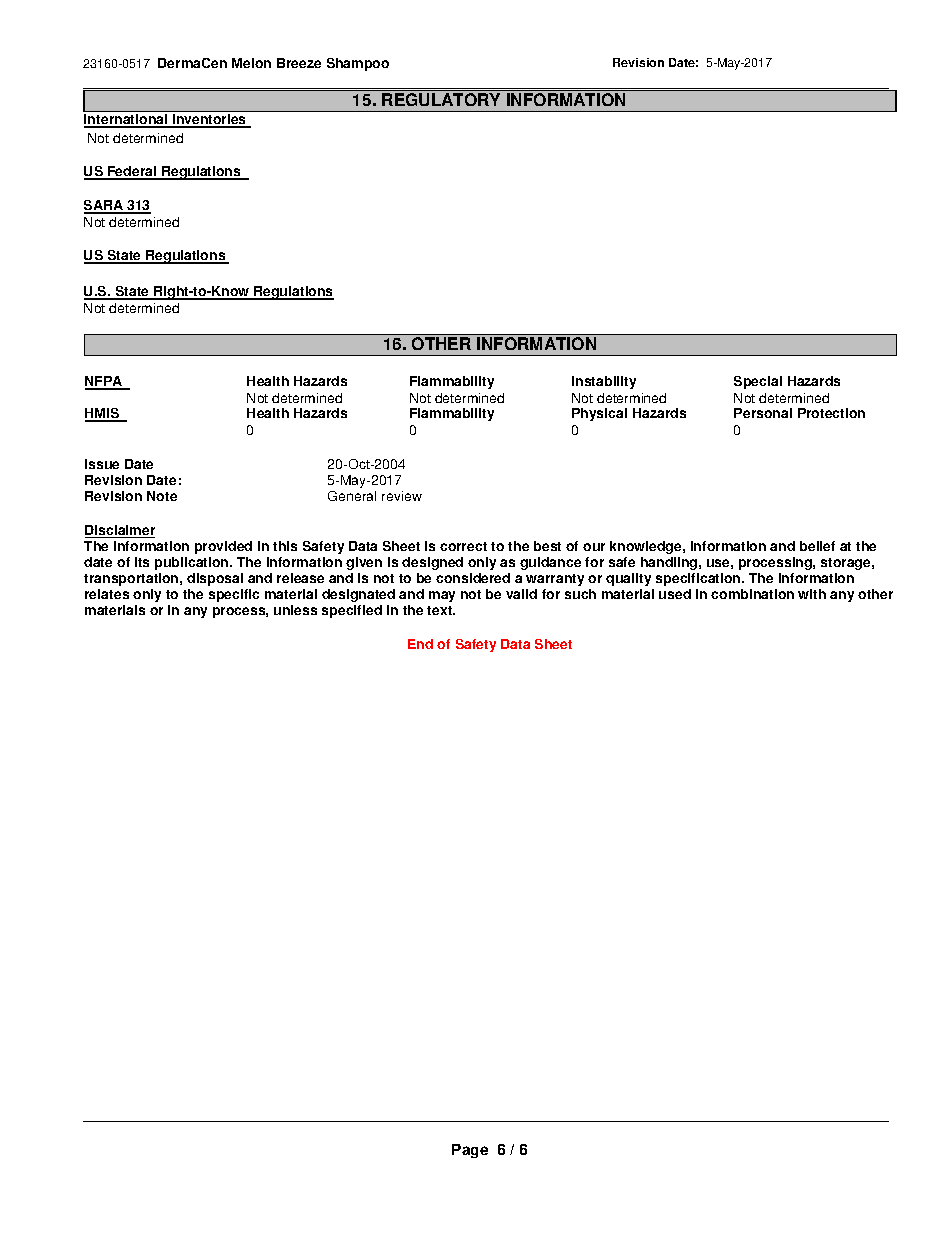 The height and width of the document is (1233, 952). Describe the element at coordinates (215, 579) in the document. I see `disposal` at that location.
